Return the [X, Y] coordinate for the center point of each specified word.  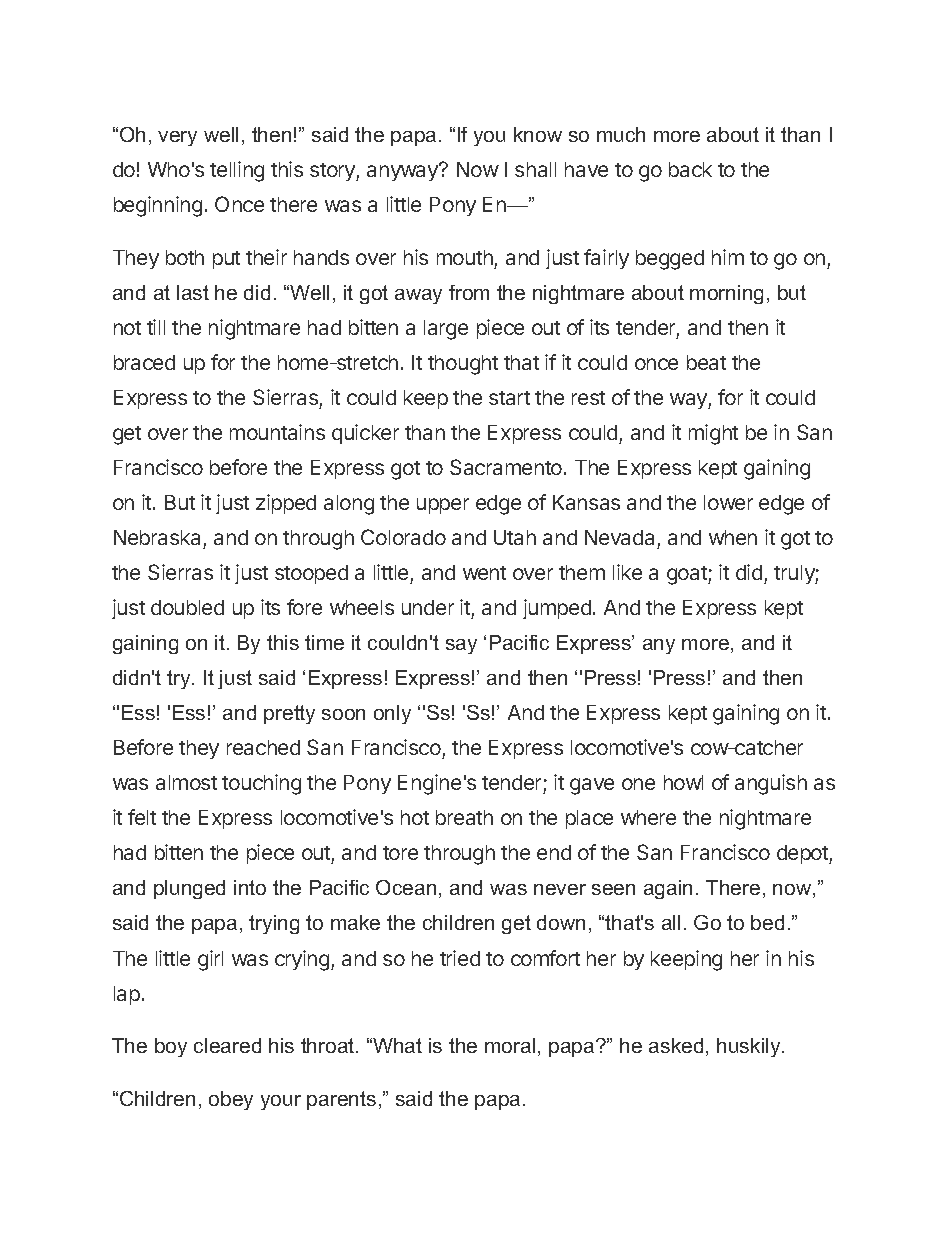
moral [510, 1045]
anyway [403, 172]
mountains [277, 432]
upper [443, 506]
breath [464, 817]
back [690, 169]
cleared [227, 1045]
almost [186, 782]
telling [237, 171]
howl [683, 782]
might [713, 434]
